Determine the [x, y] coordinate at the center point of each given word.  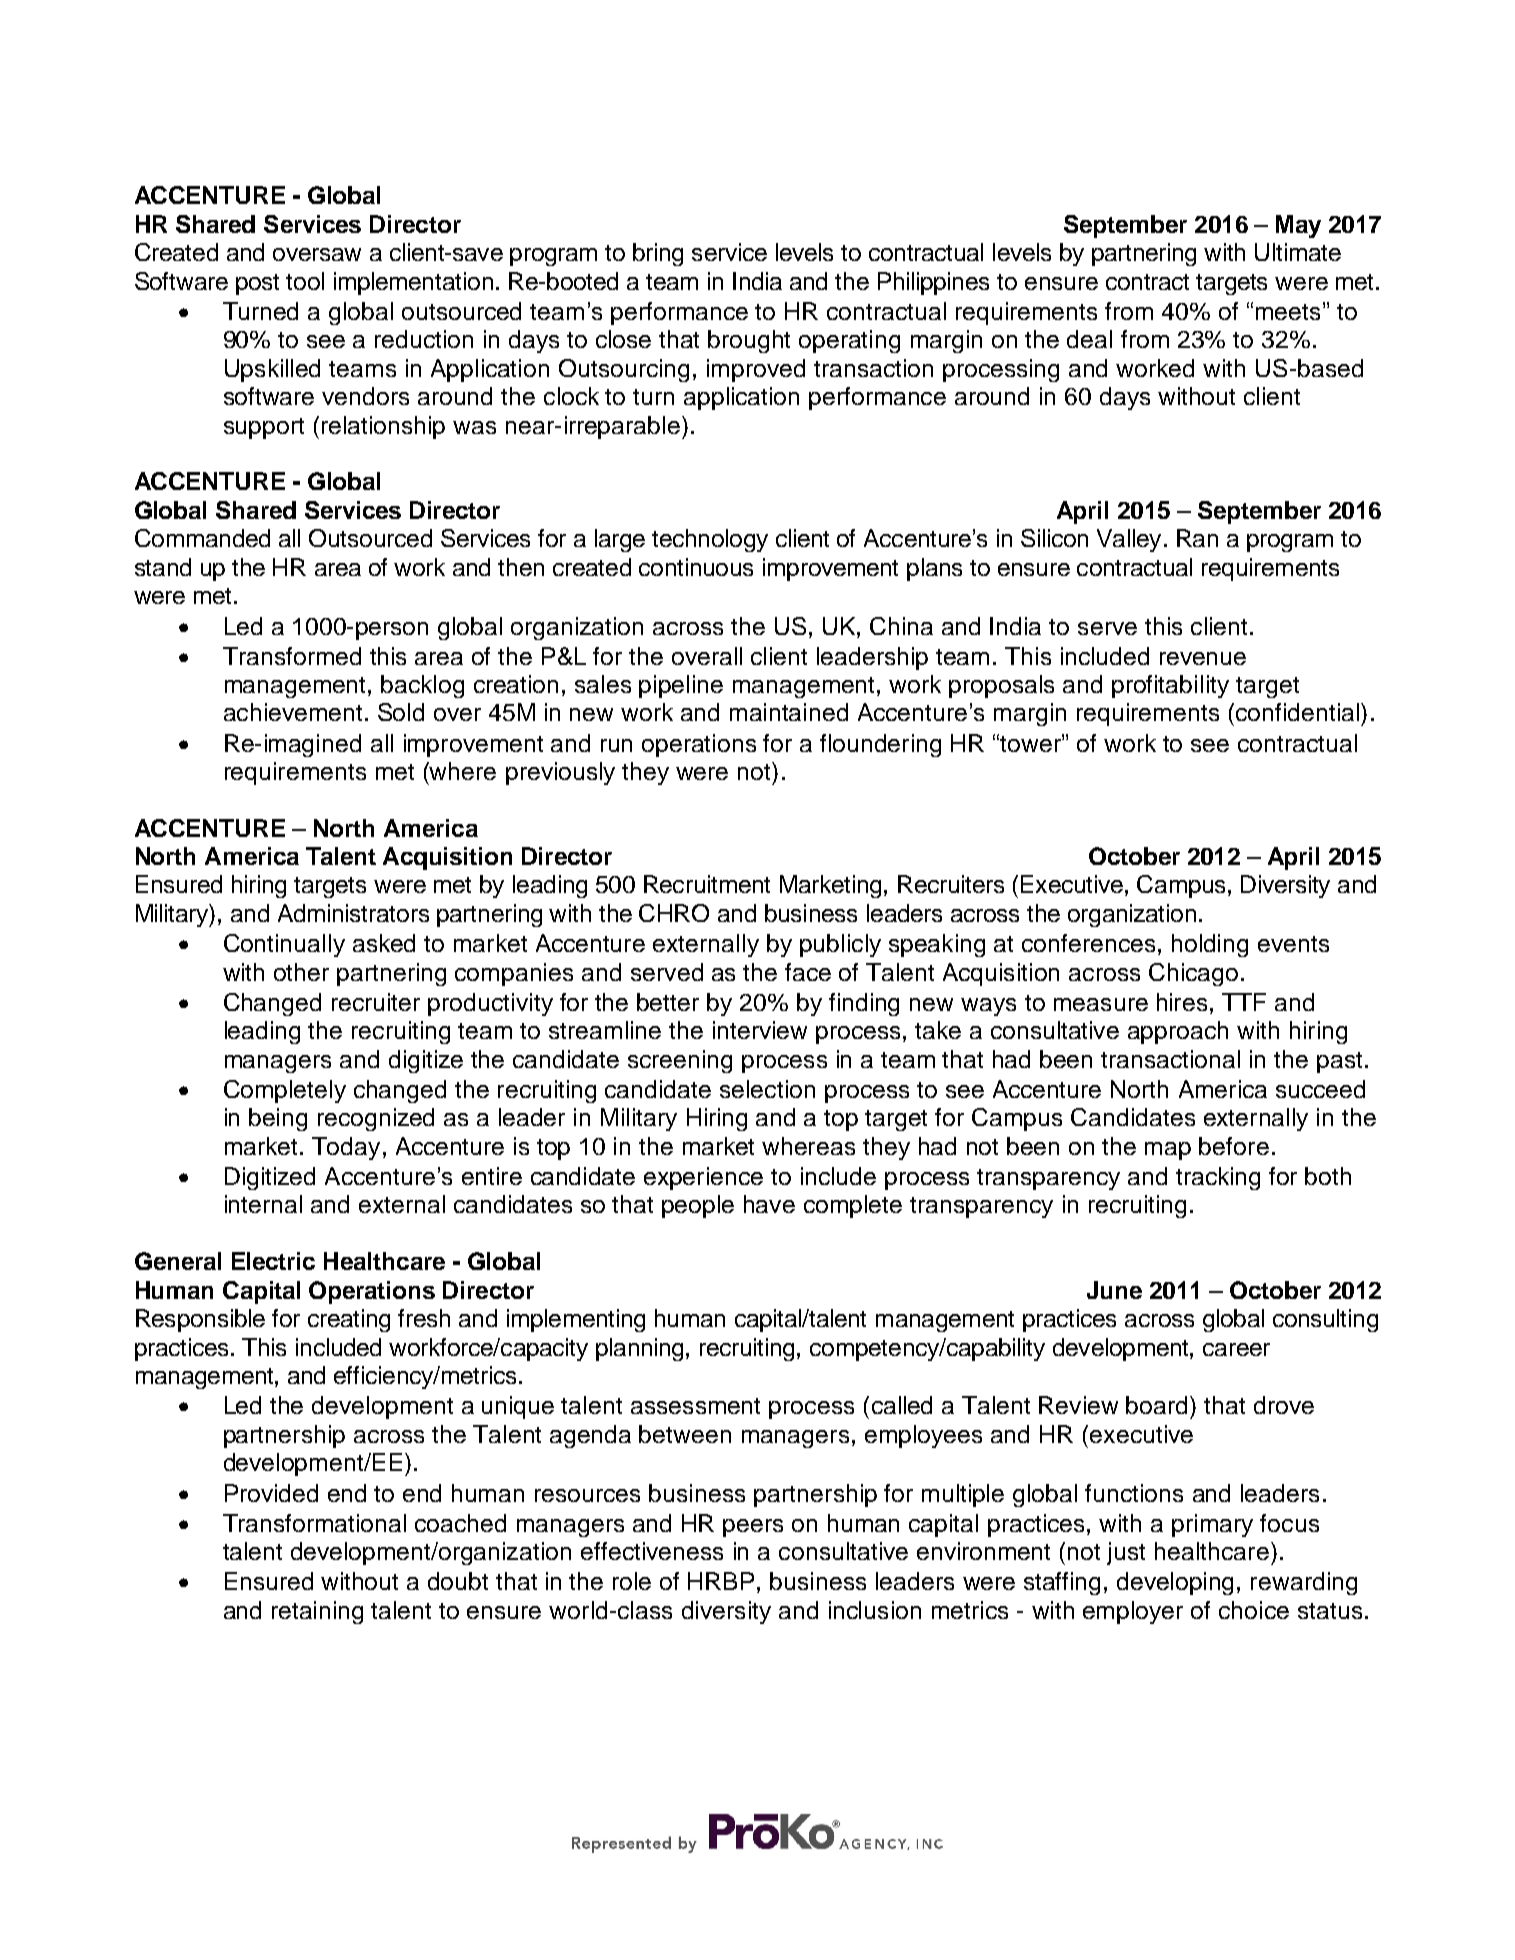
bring [658, 254]
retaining [317, 1612]
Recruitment [707, 884]
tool [305, 281]
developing [1175, 1583]
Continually [284, 945]
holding [1210, 945]
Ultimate [1298, 252]
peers [753, 1528]
